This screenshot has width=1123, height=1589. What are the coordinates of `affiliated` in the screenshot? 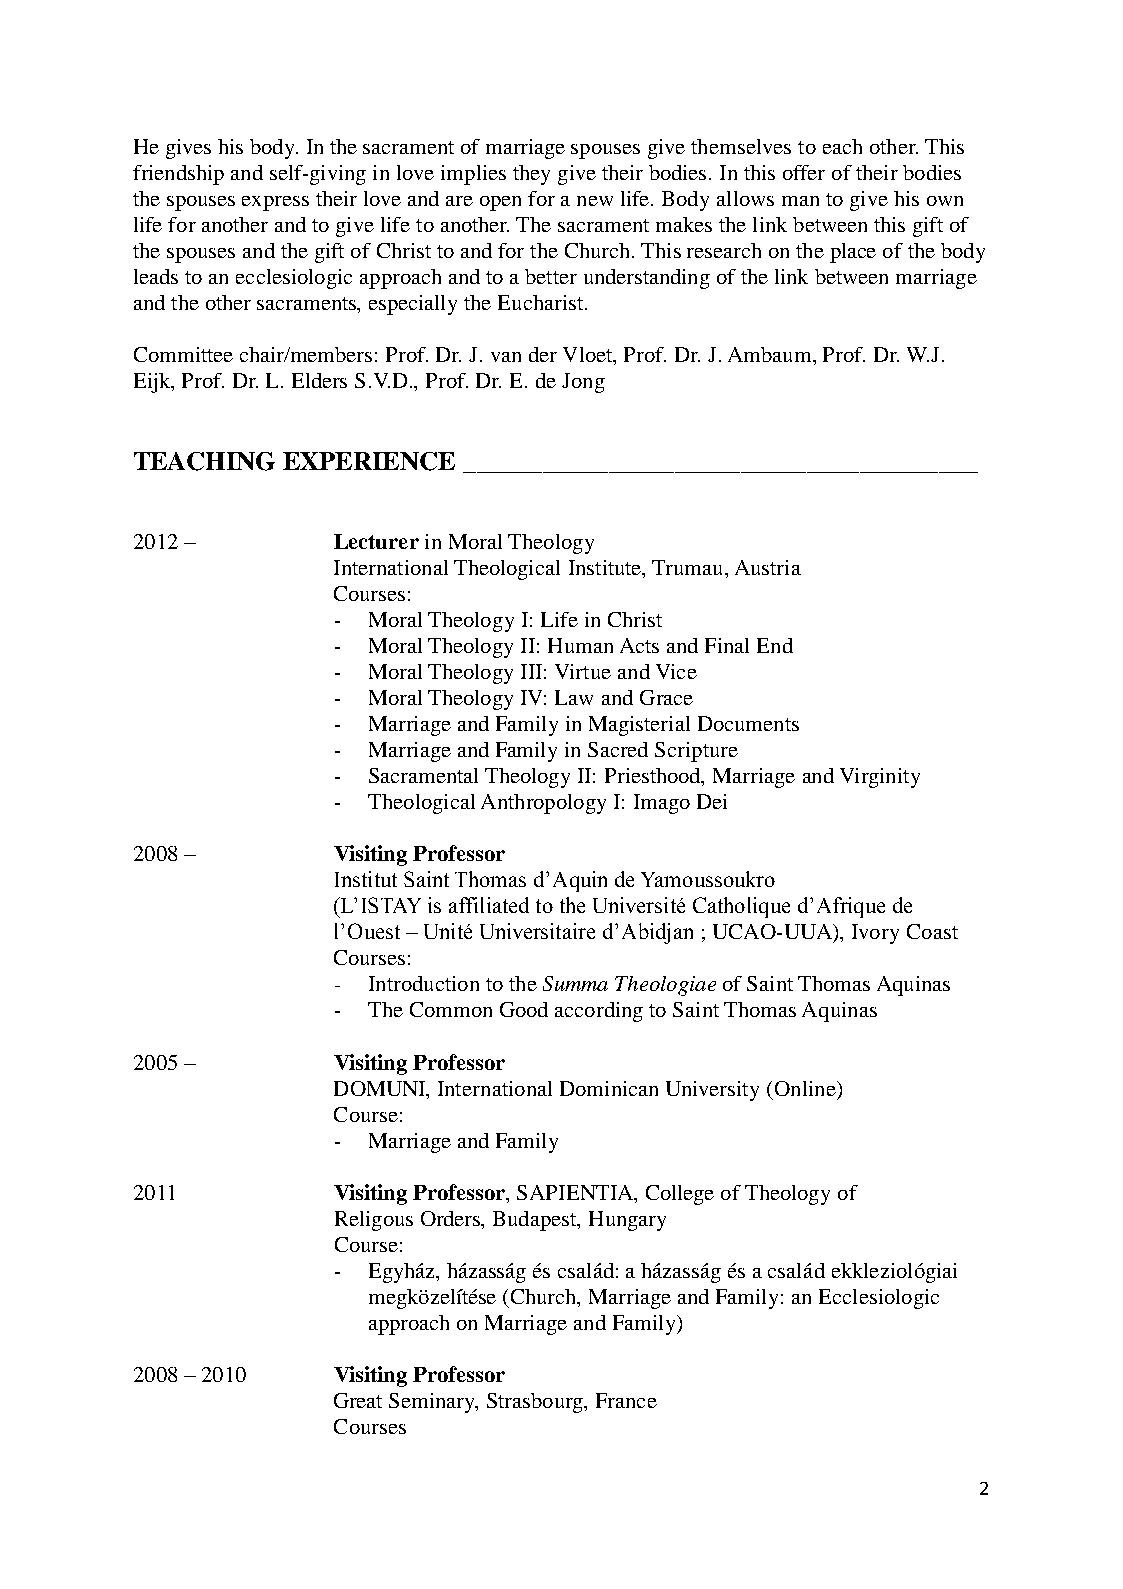 It's located at (489, 905).
